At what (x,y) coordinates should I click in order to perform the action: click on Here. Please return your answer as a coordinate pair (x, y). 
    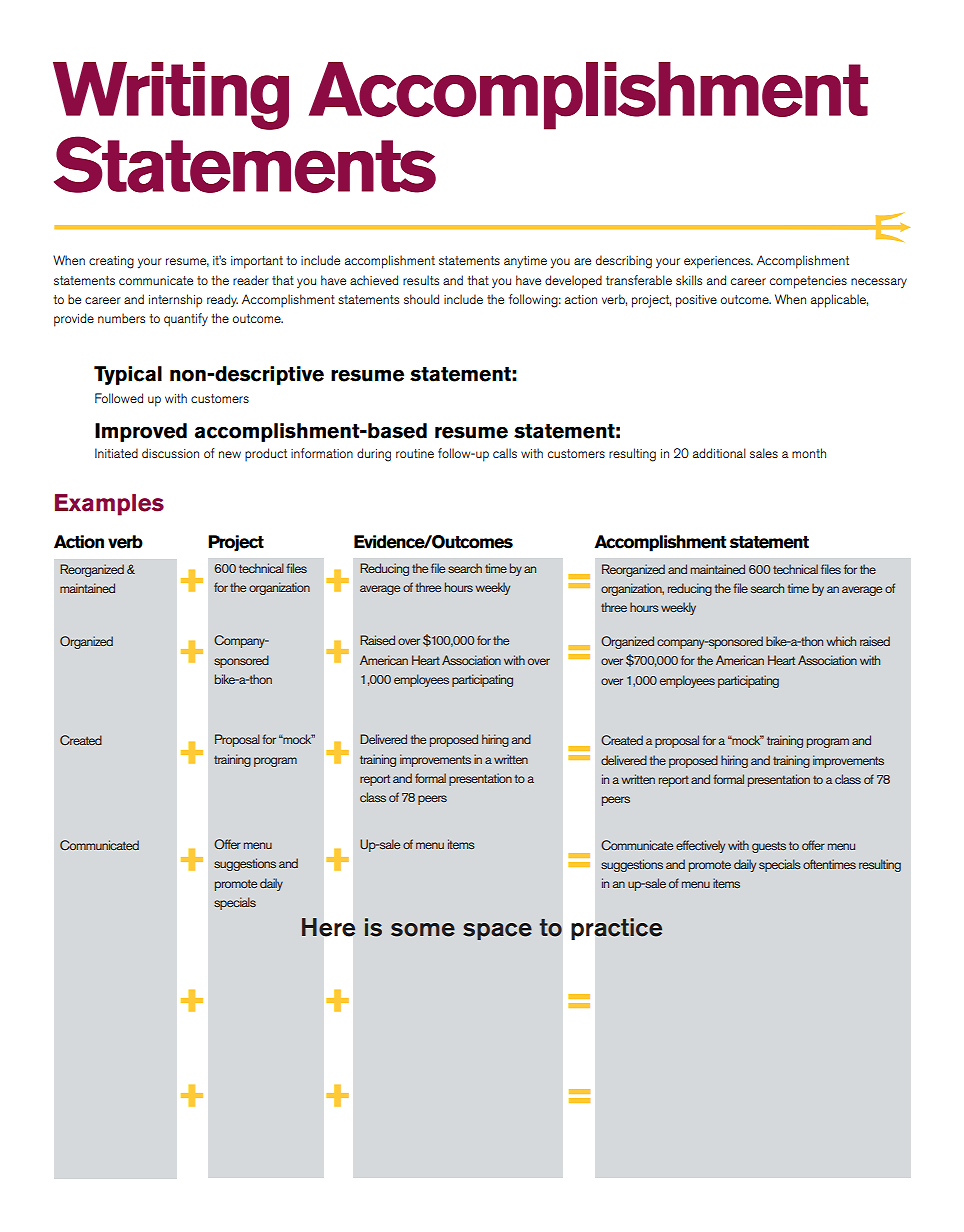
    Looking at the image, I should click on (329, 927).
